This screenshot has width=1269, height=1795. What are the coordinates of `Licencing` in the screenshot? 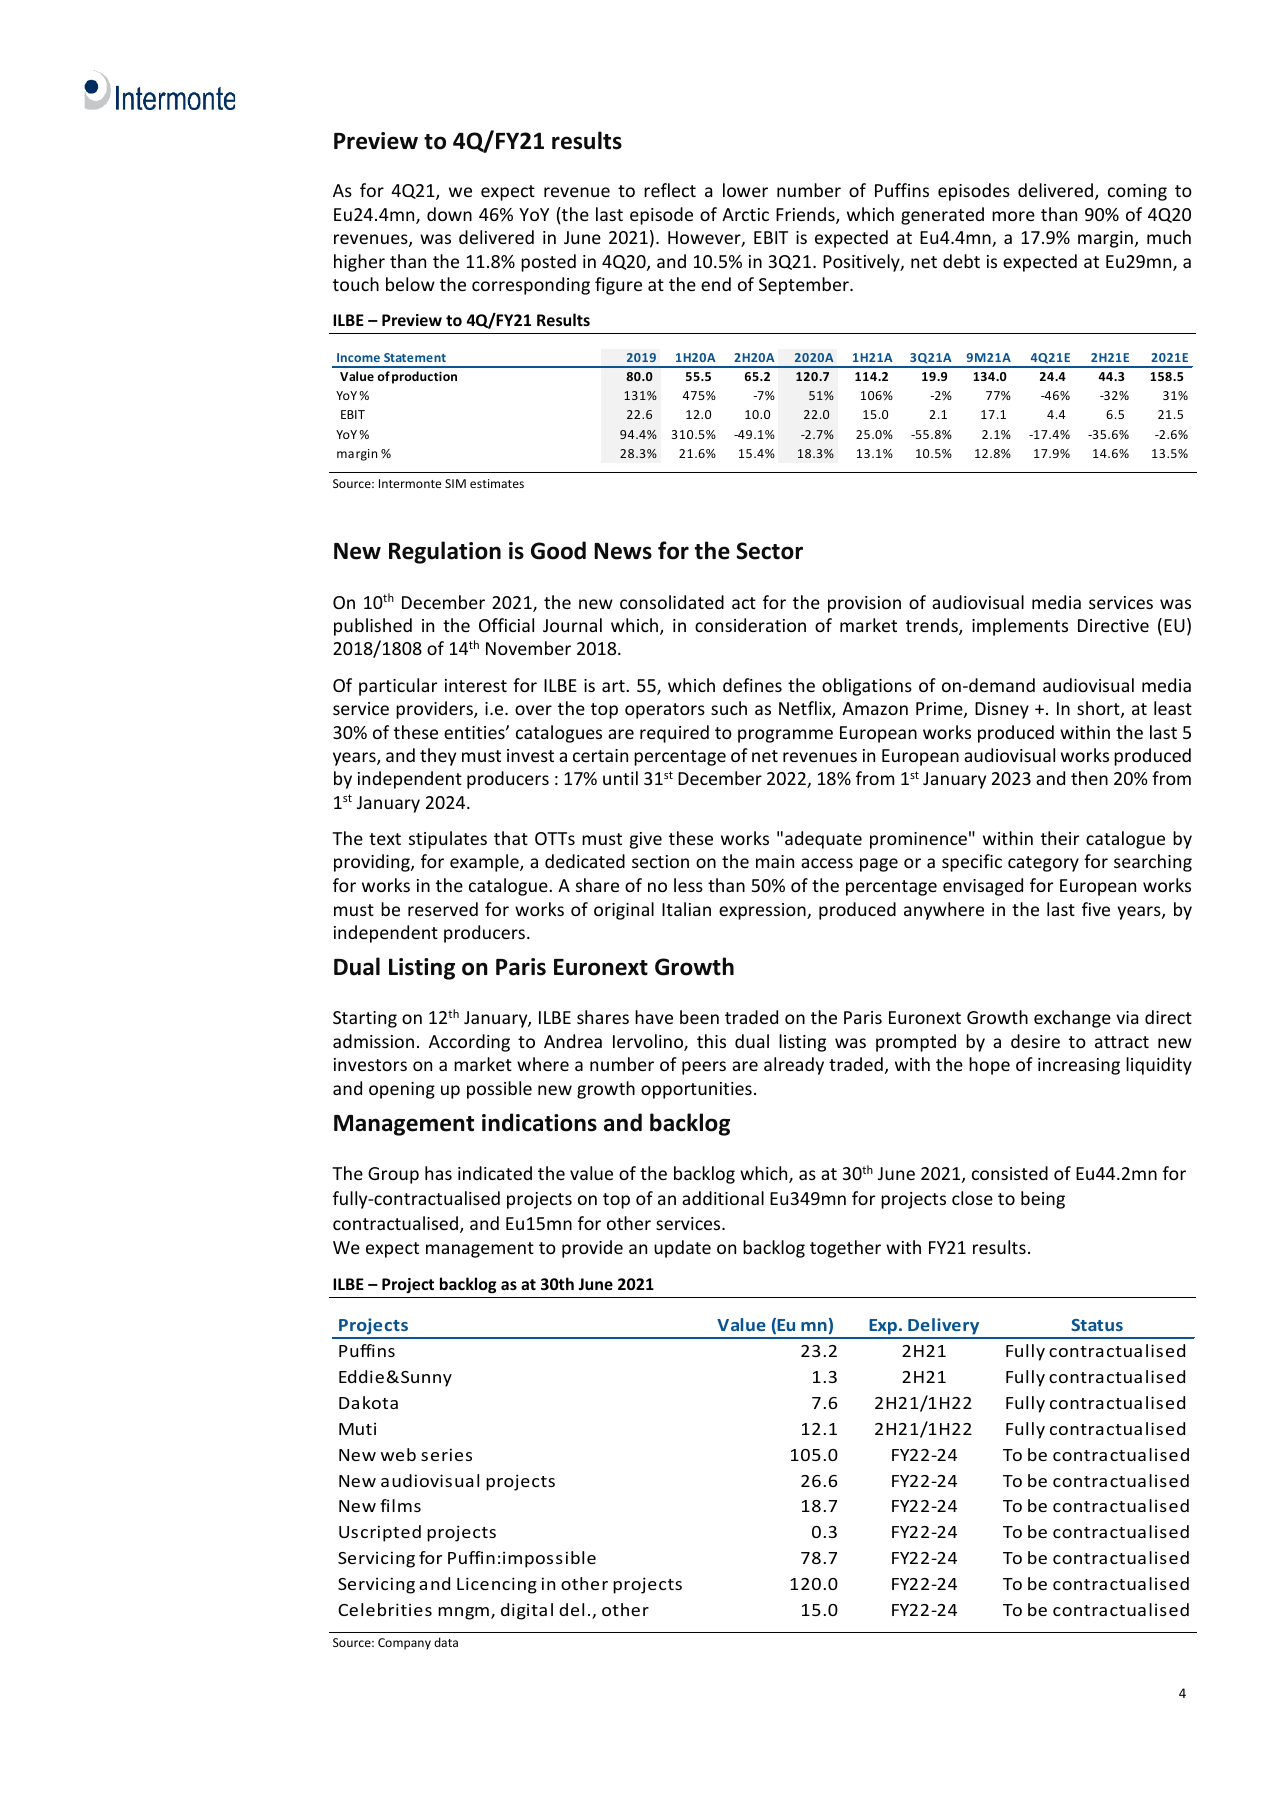 It's located at (497, 1585).
